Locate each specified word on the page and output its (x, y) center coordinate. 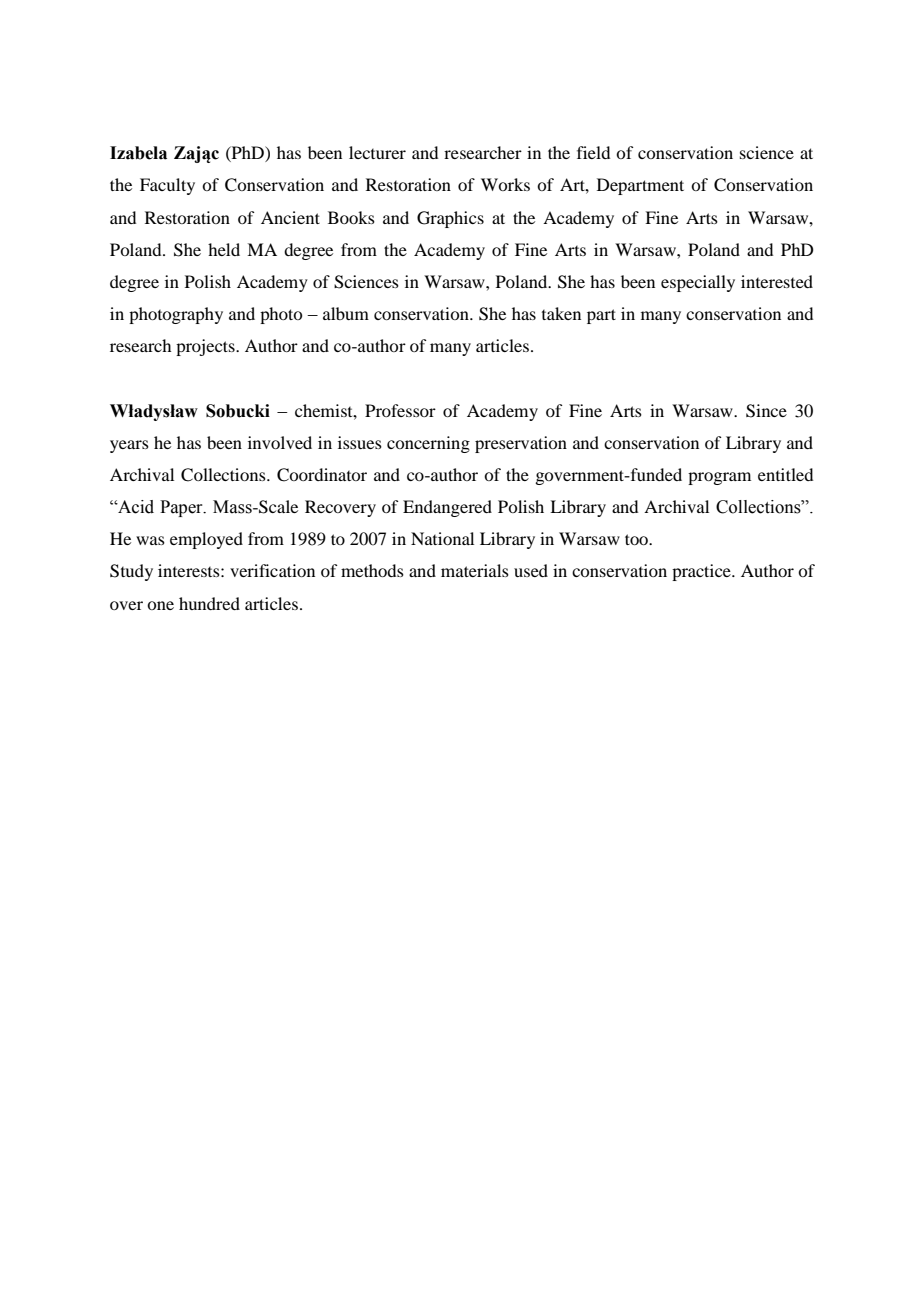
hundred (209, 603)
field (593, 152)
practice (702, 572)
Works (505, 184)
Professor (400, 410)
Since (766, 411)
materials (475, 570)
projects (206, 347)
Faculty (167, 186)
